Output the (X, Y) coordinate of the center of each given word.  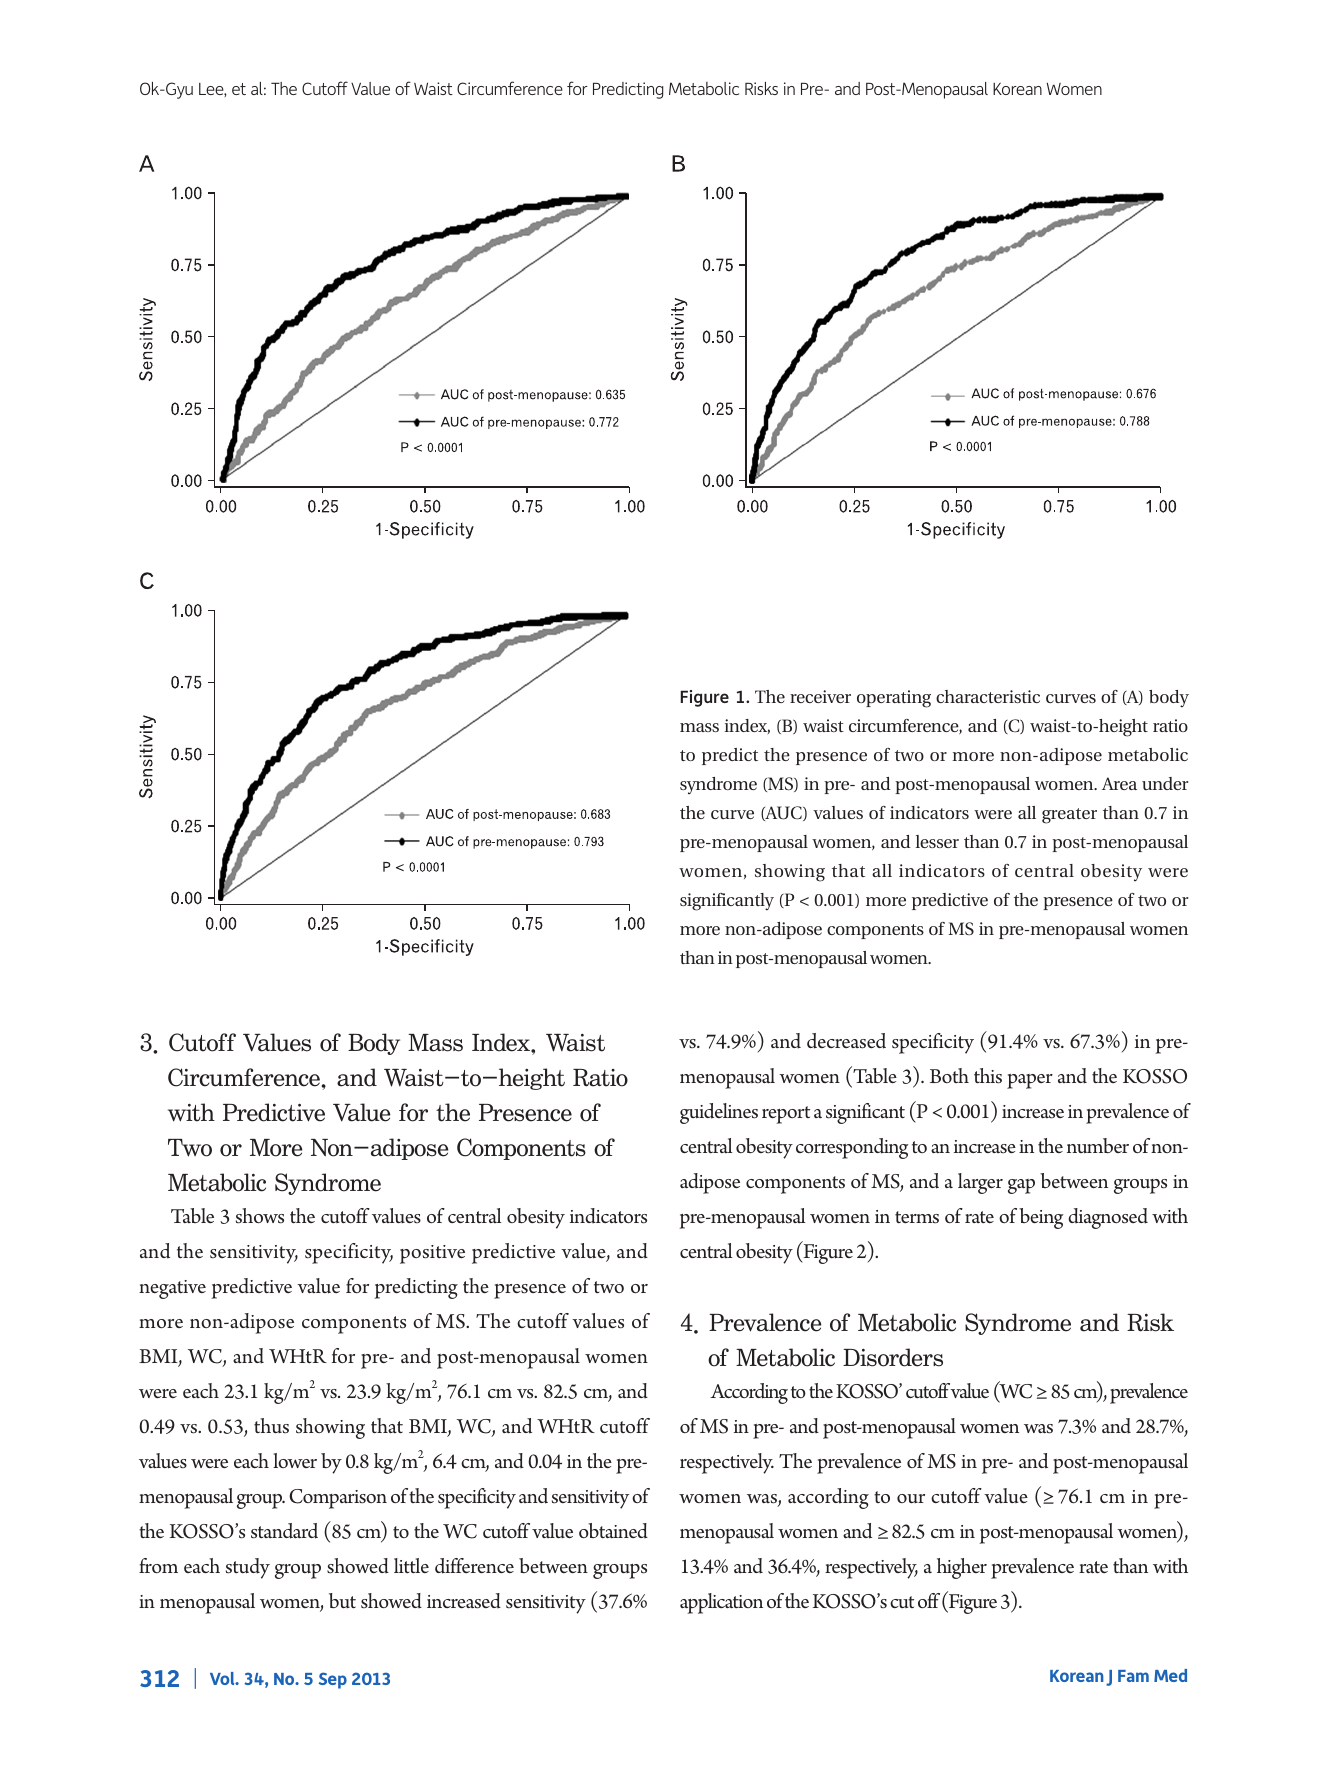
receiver (820, 696)
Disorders (893, 1357)
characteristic (988, 696)
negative (172, 1289)
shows (260, 1216)
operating (894, 699)
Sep (333, 1680)
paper (1030, 1081)
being (1041, 1218)
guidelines (719, 1113)
